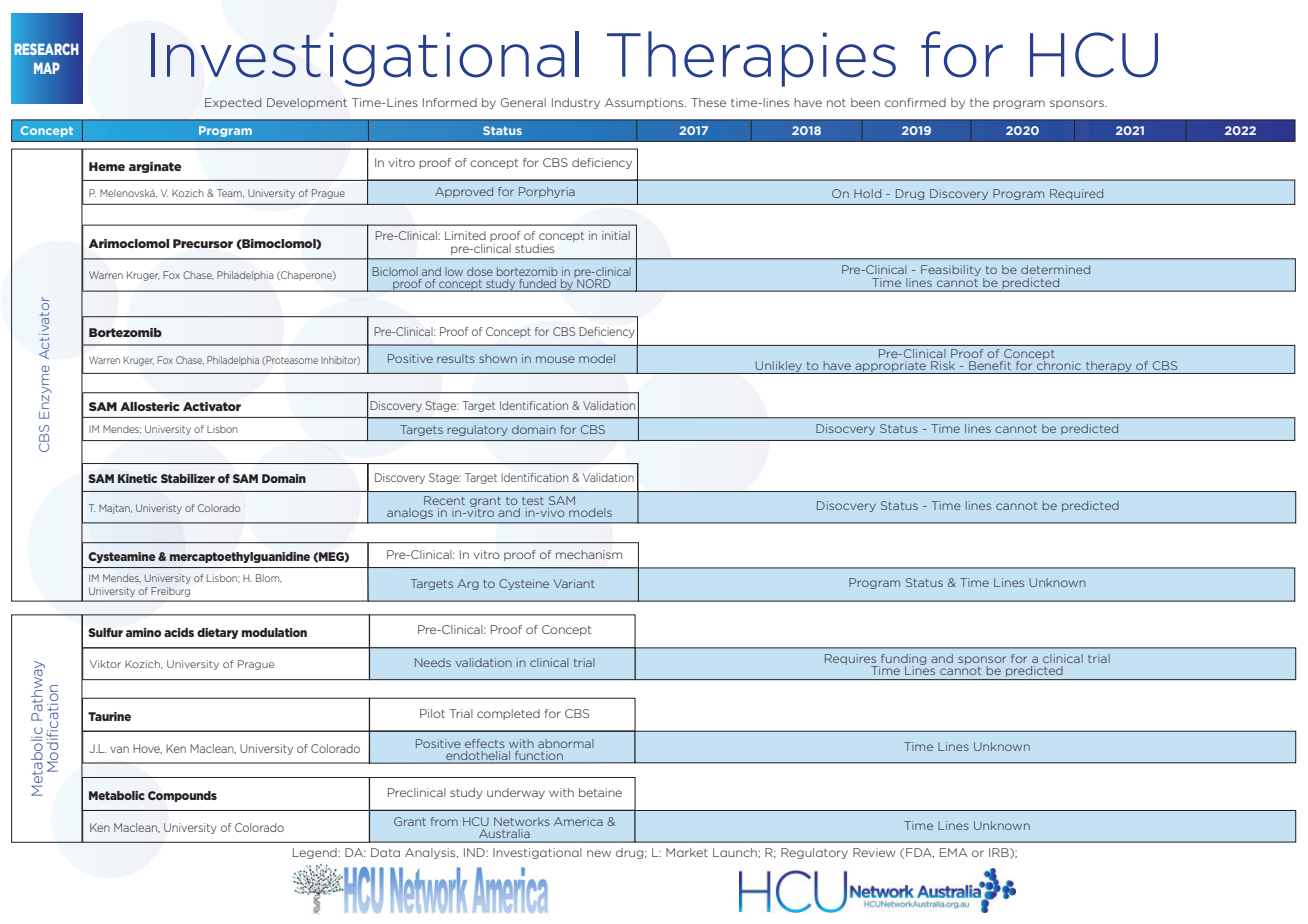  I want to click on America, so click(578, 821).
